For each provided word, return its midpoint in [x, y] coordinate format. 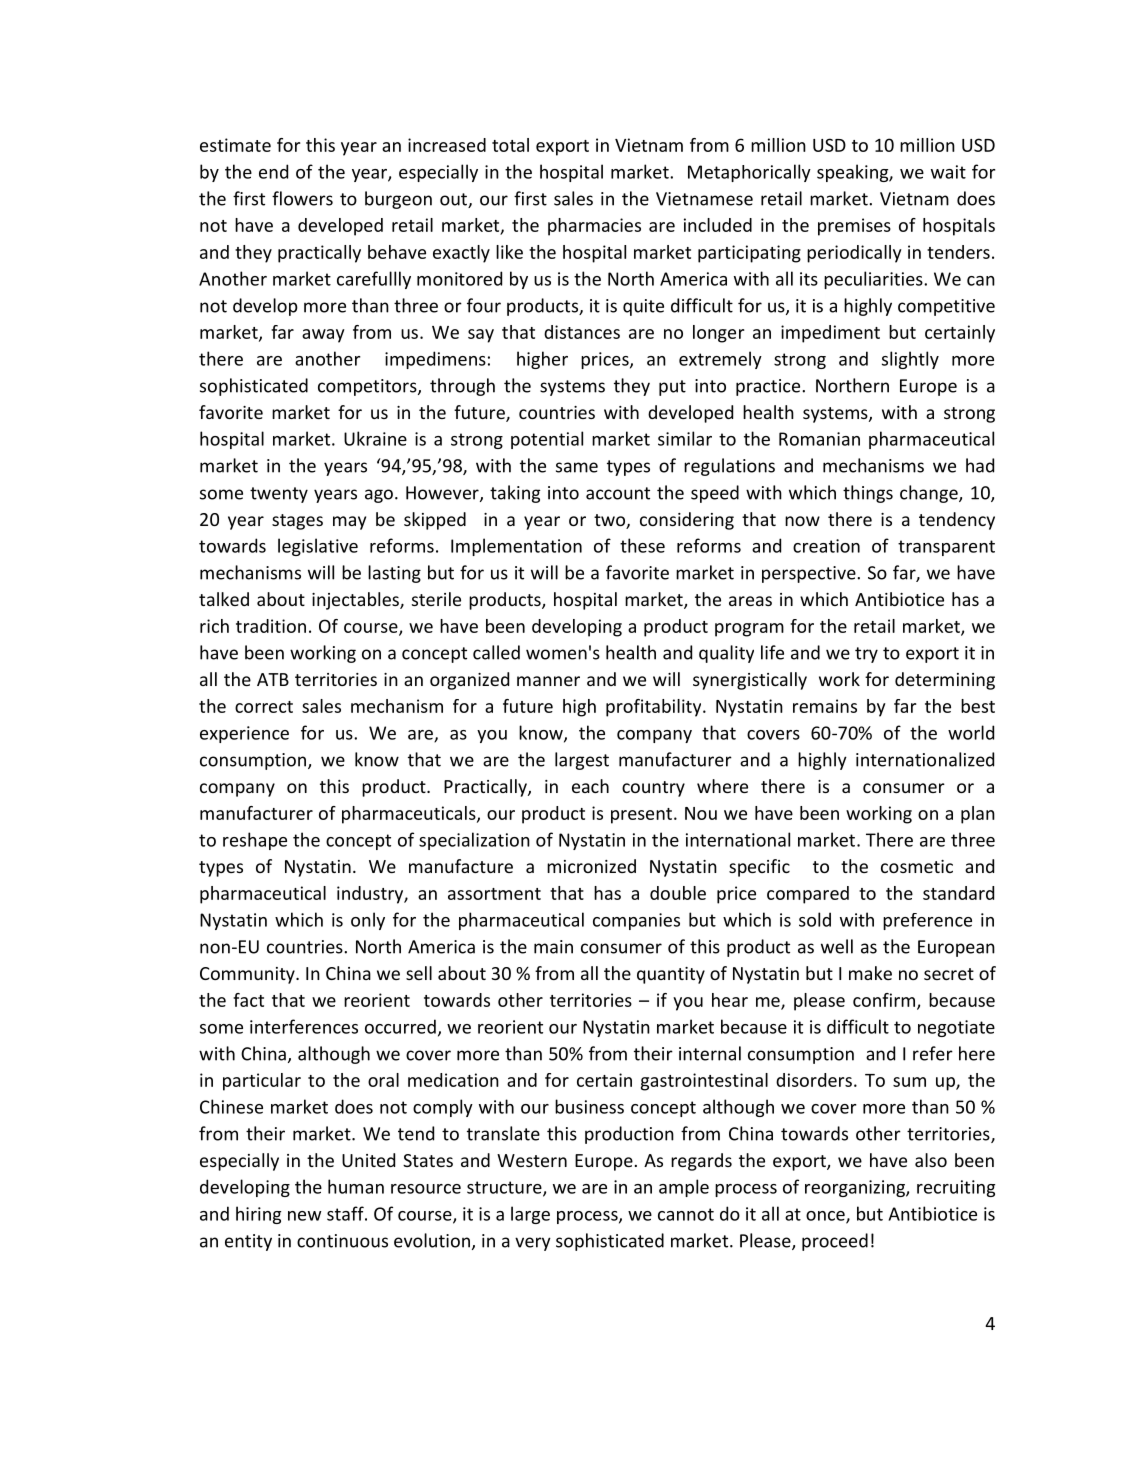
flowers [302, 198]
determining [945, 681]
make [870, 973]
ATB [273, 679]
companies [636, 921]
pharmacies [594, 227]
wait [948, 172]
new [304, 1216]
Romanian [819, 439]
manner [548, 681]
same [577, 467]
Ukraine [375, 438]
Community [248, 975]
